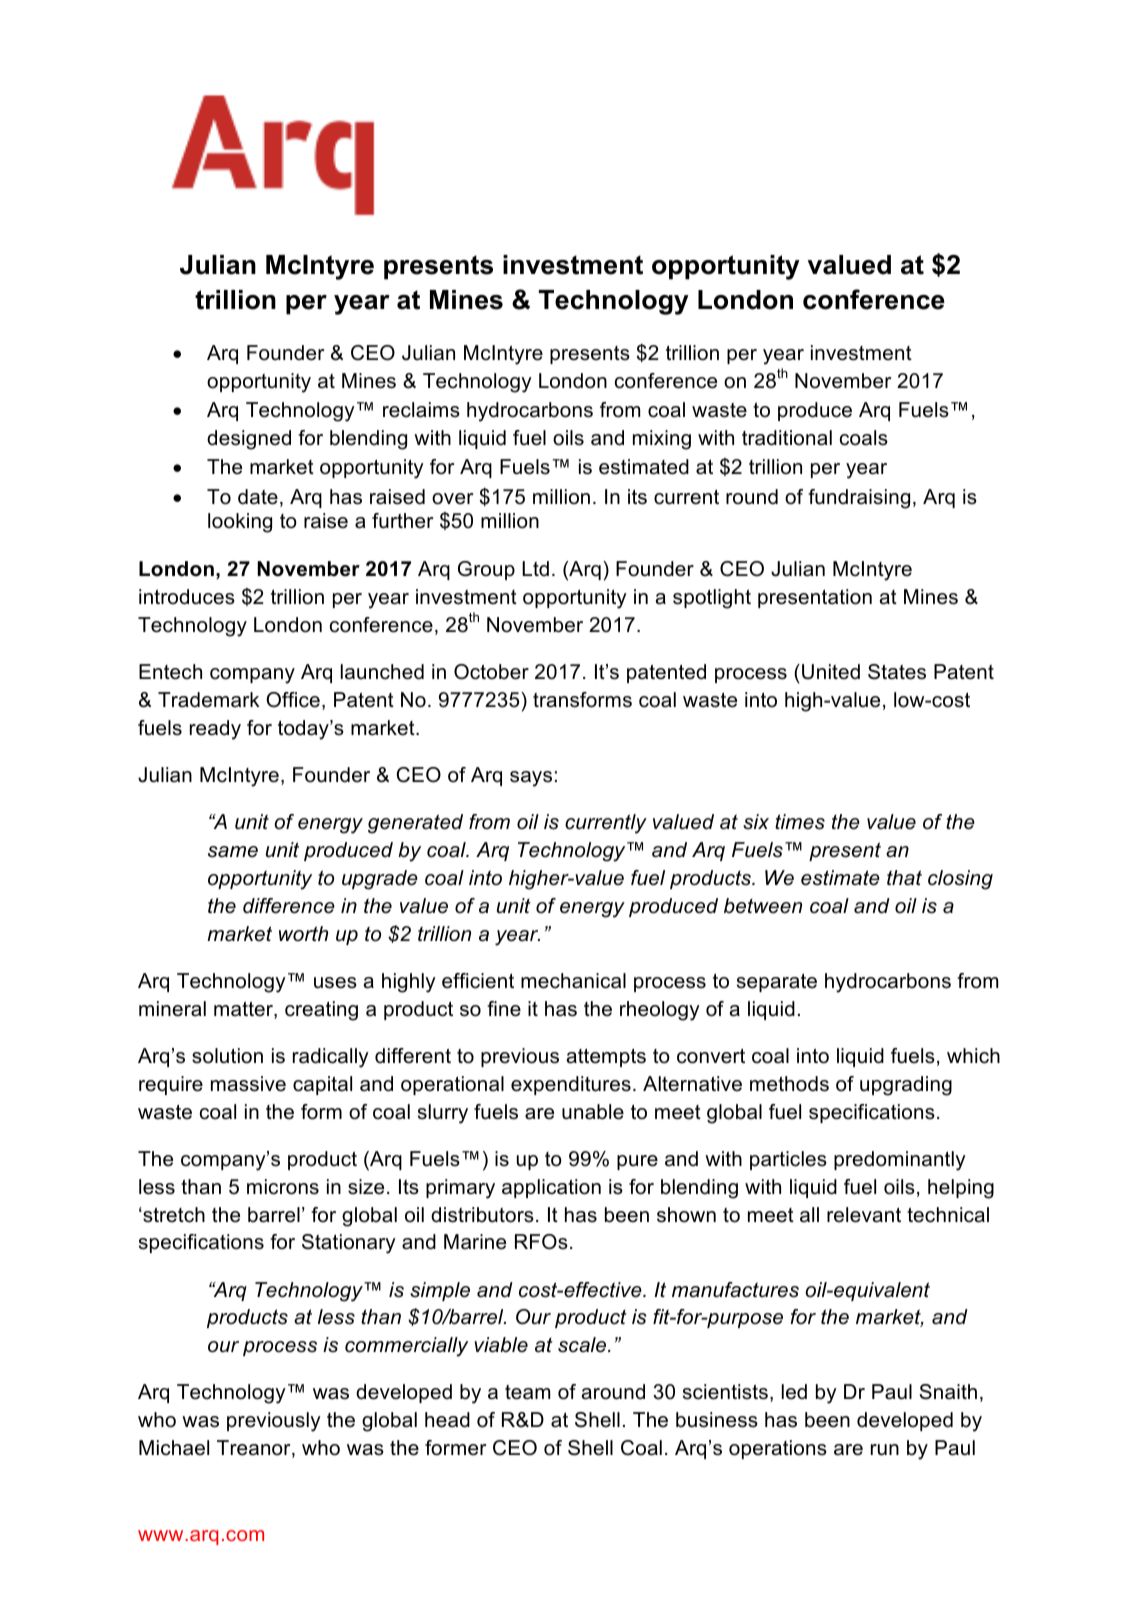 Image resolution: width=1141 pixels, height=1615 pixels. Describe the element at coordinates (662, 440) in the screenshot. I see `mixing` at that location.
